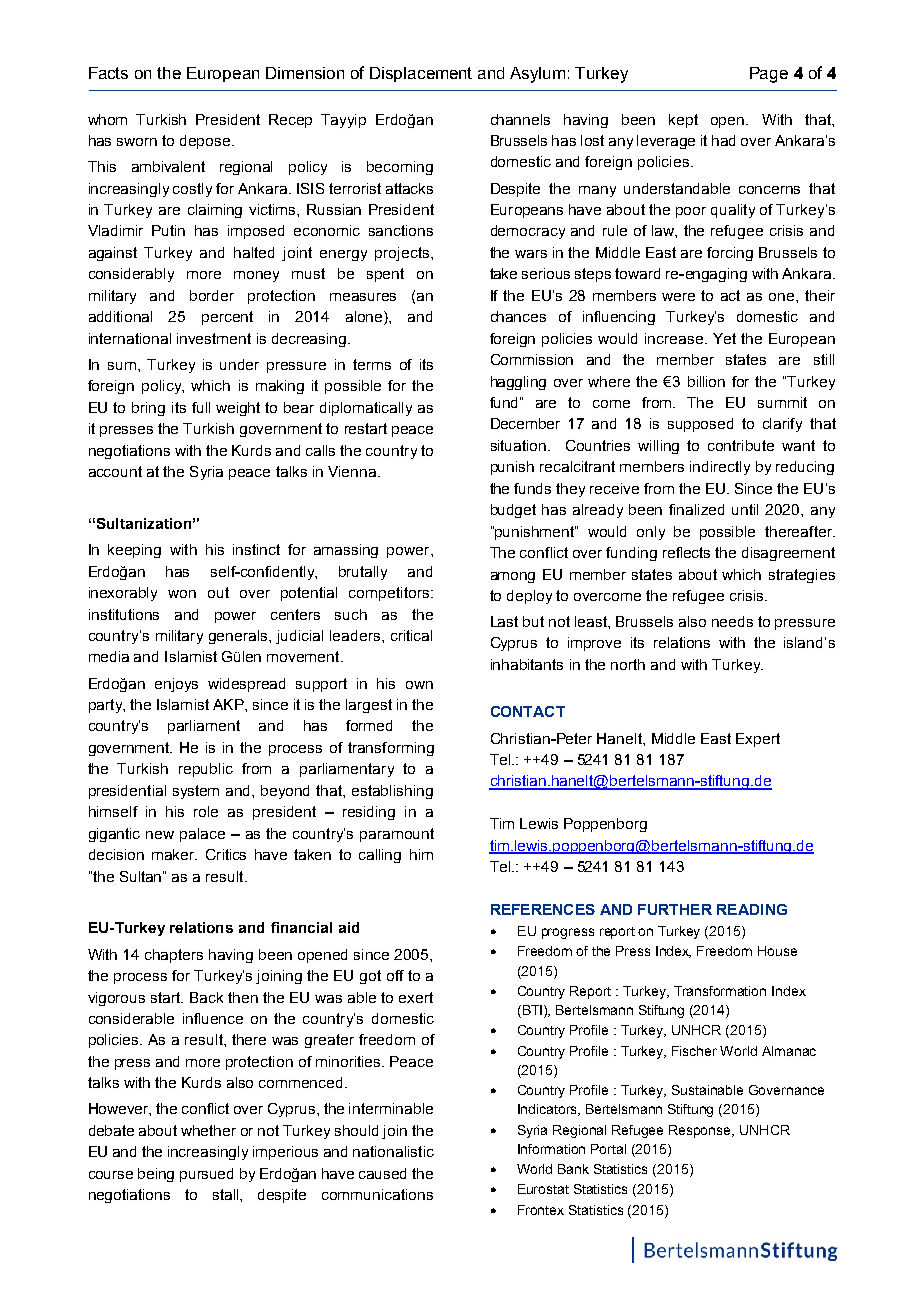 This screenshot has height=1308, width=924. What do you see at coordinates (720, 468) in the screenshot?
I see `indirectly` at bounding box center [720, 468].
